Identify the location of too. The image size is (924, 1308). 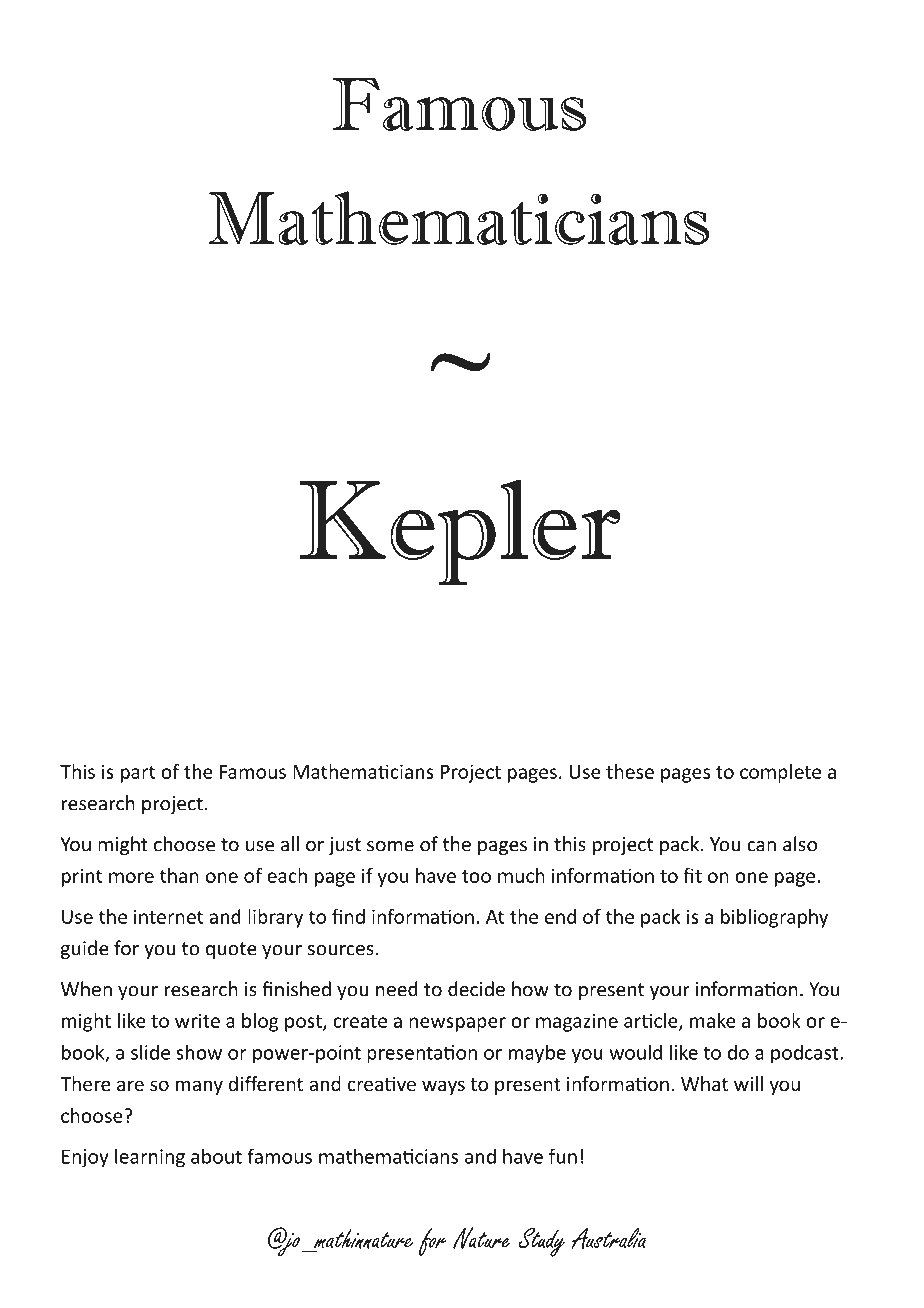
(476, 876).
